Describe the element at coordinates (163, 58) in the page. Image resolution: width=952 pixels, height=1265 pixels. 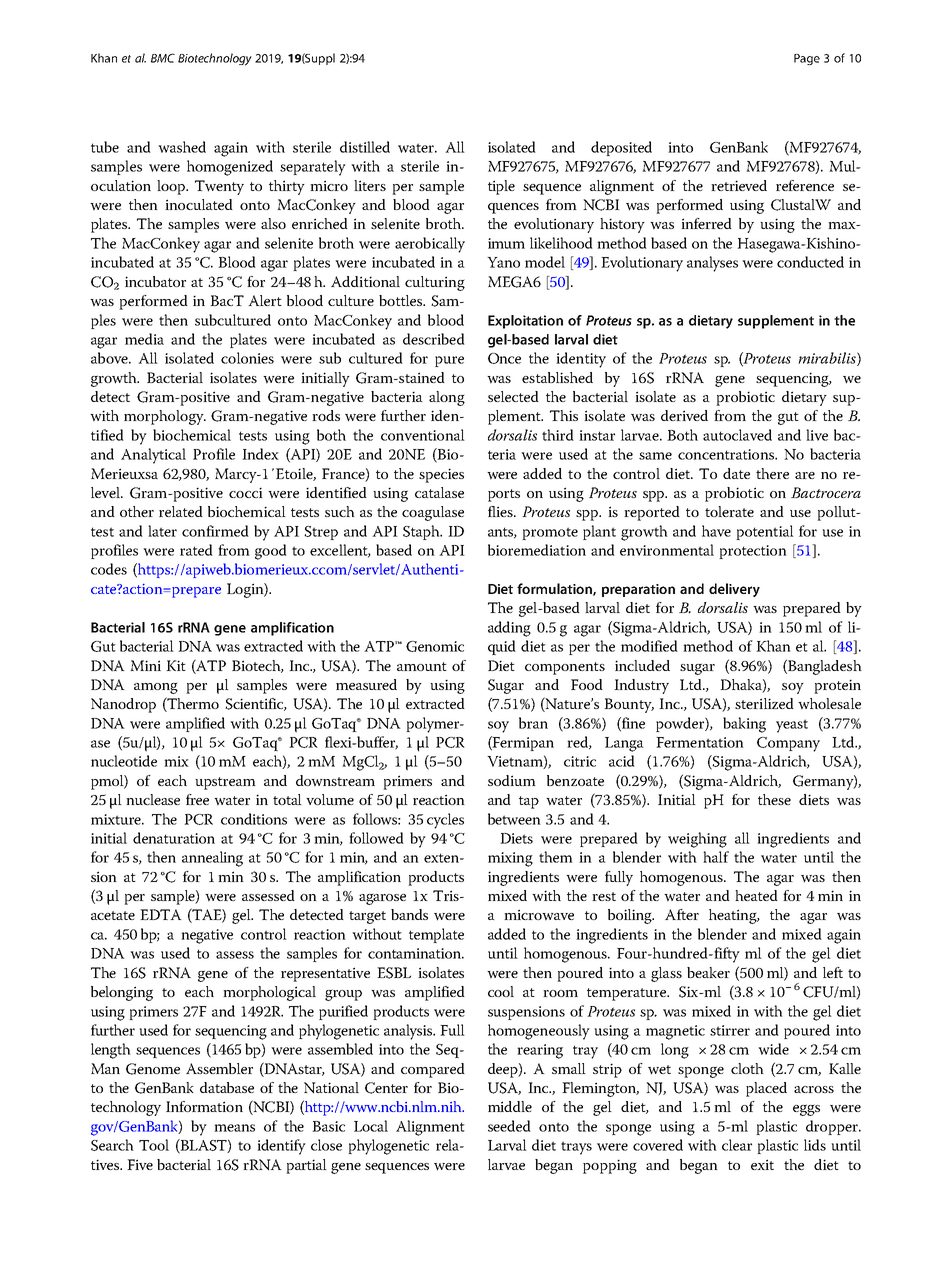
I see `BMC` at that location.
